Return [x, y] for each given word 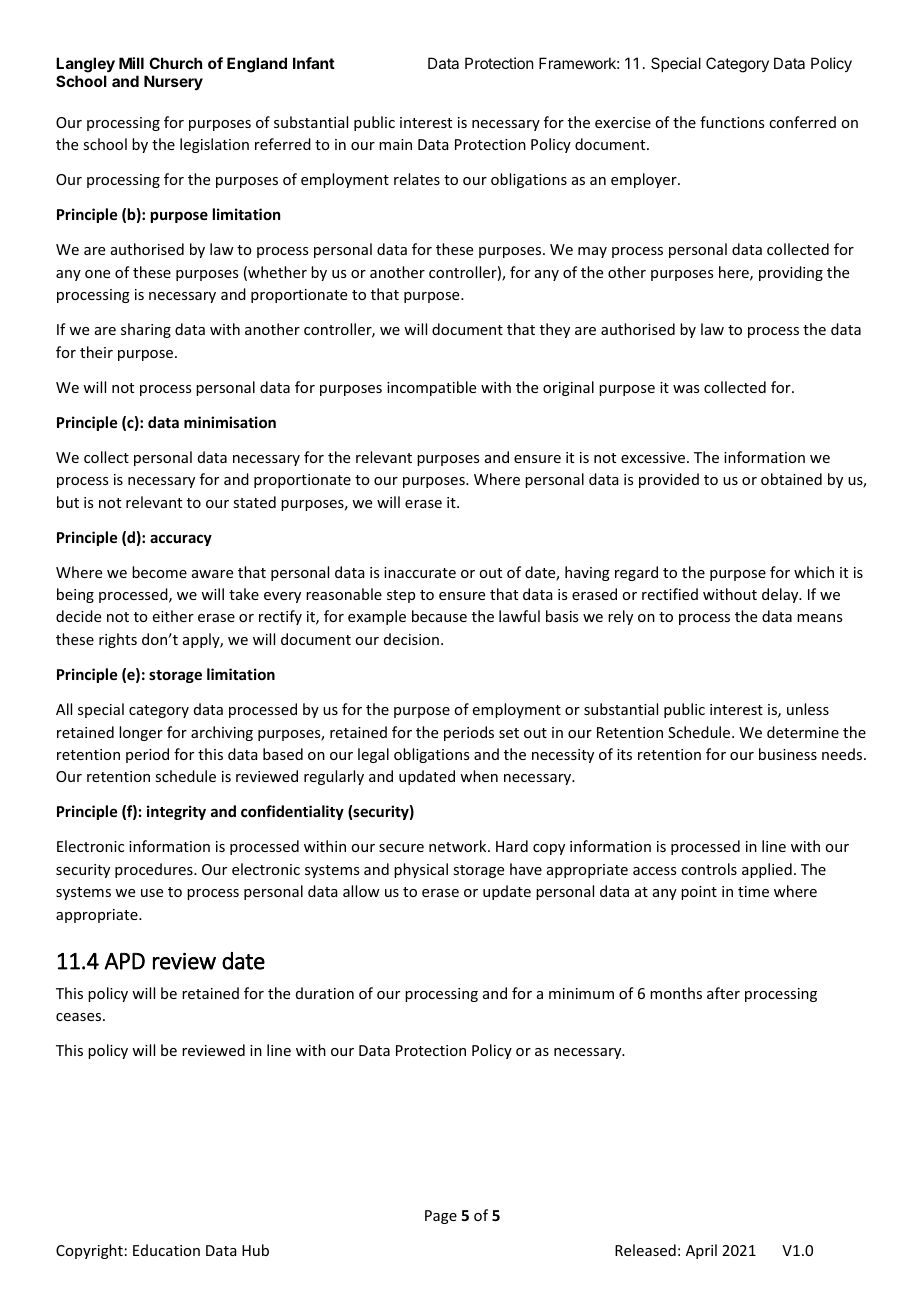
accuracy [181, 540]
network [459, 846]
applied [767, 870]
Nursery [173, 82]
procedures [155, 870]
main [395, 144]
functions [732, 122]
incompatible [431, 388]
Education [166, 1250]
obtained [791, 479]
